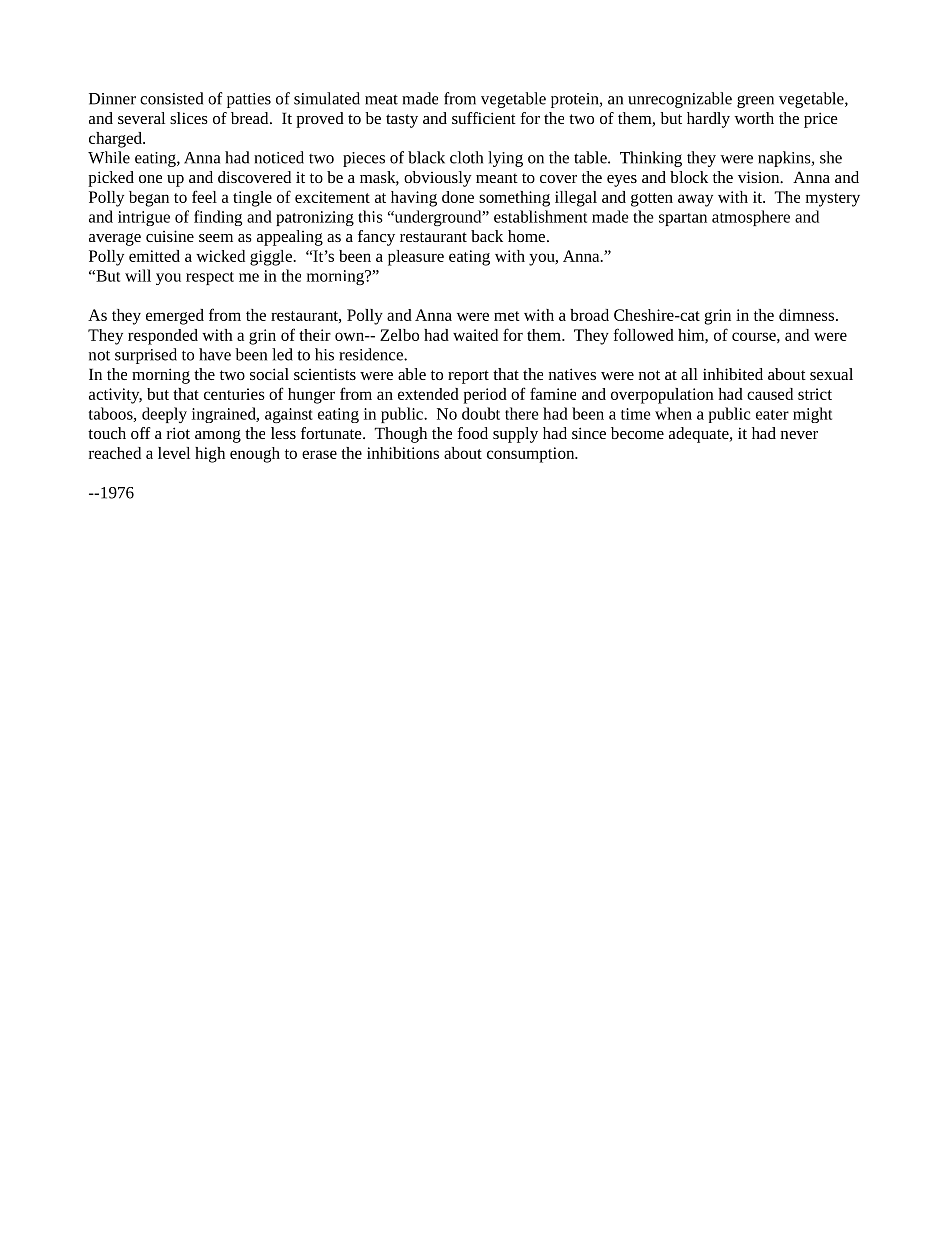 Image resolution: width=952 pixels, height=1233 pixels. What do you see at coordinates (210, 278) in the screenshot?
I see `respect` at bounding box center [210, 278].
